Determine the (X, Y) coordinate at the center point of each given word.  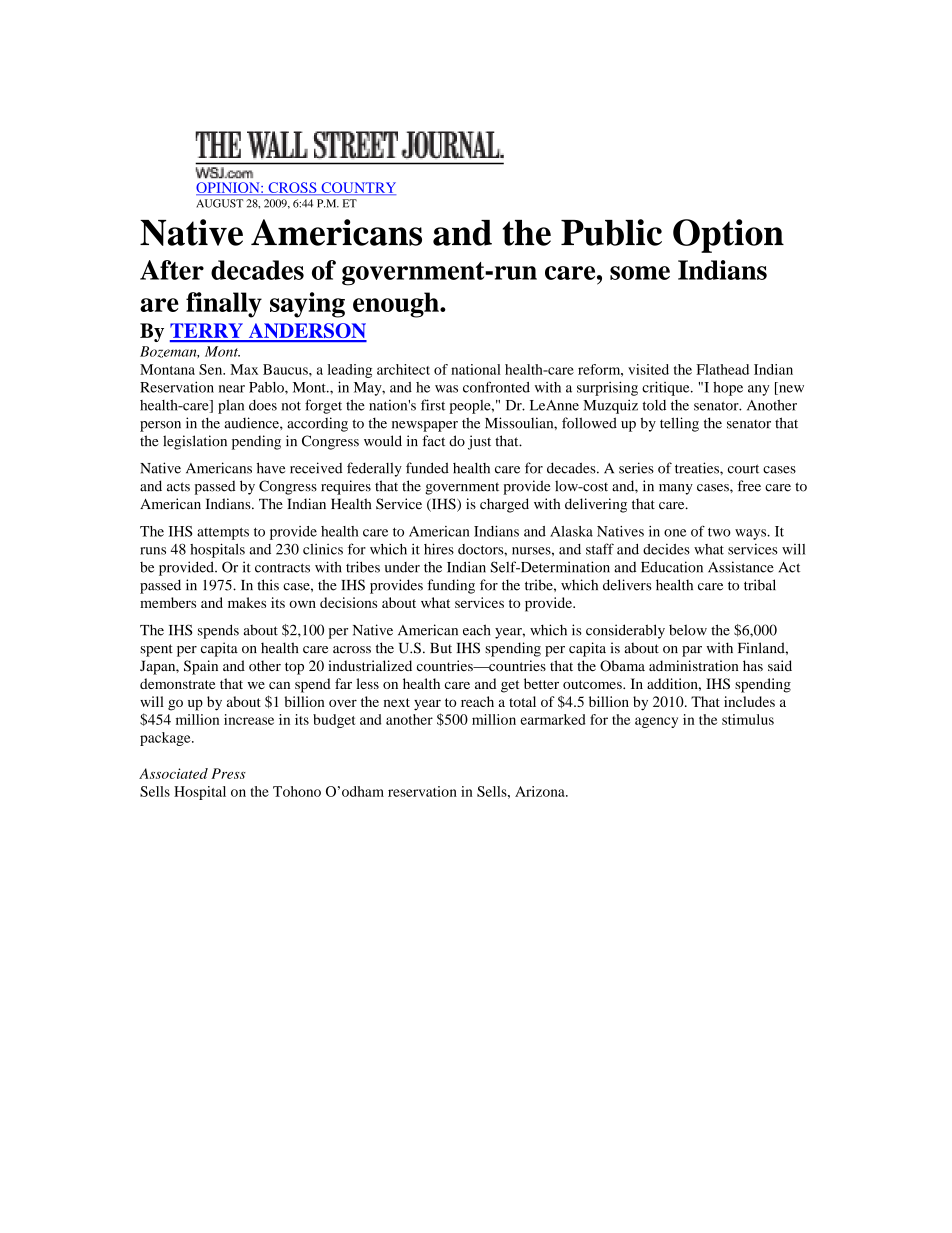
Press (228, 773)
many (676, 489)
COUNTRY (357, 188)
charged (504, 505)
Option (728, 236)
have (271, 468)
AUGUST (220, 203)
